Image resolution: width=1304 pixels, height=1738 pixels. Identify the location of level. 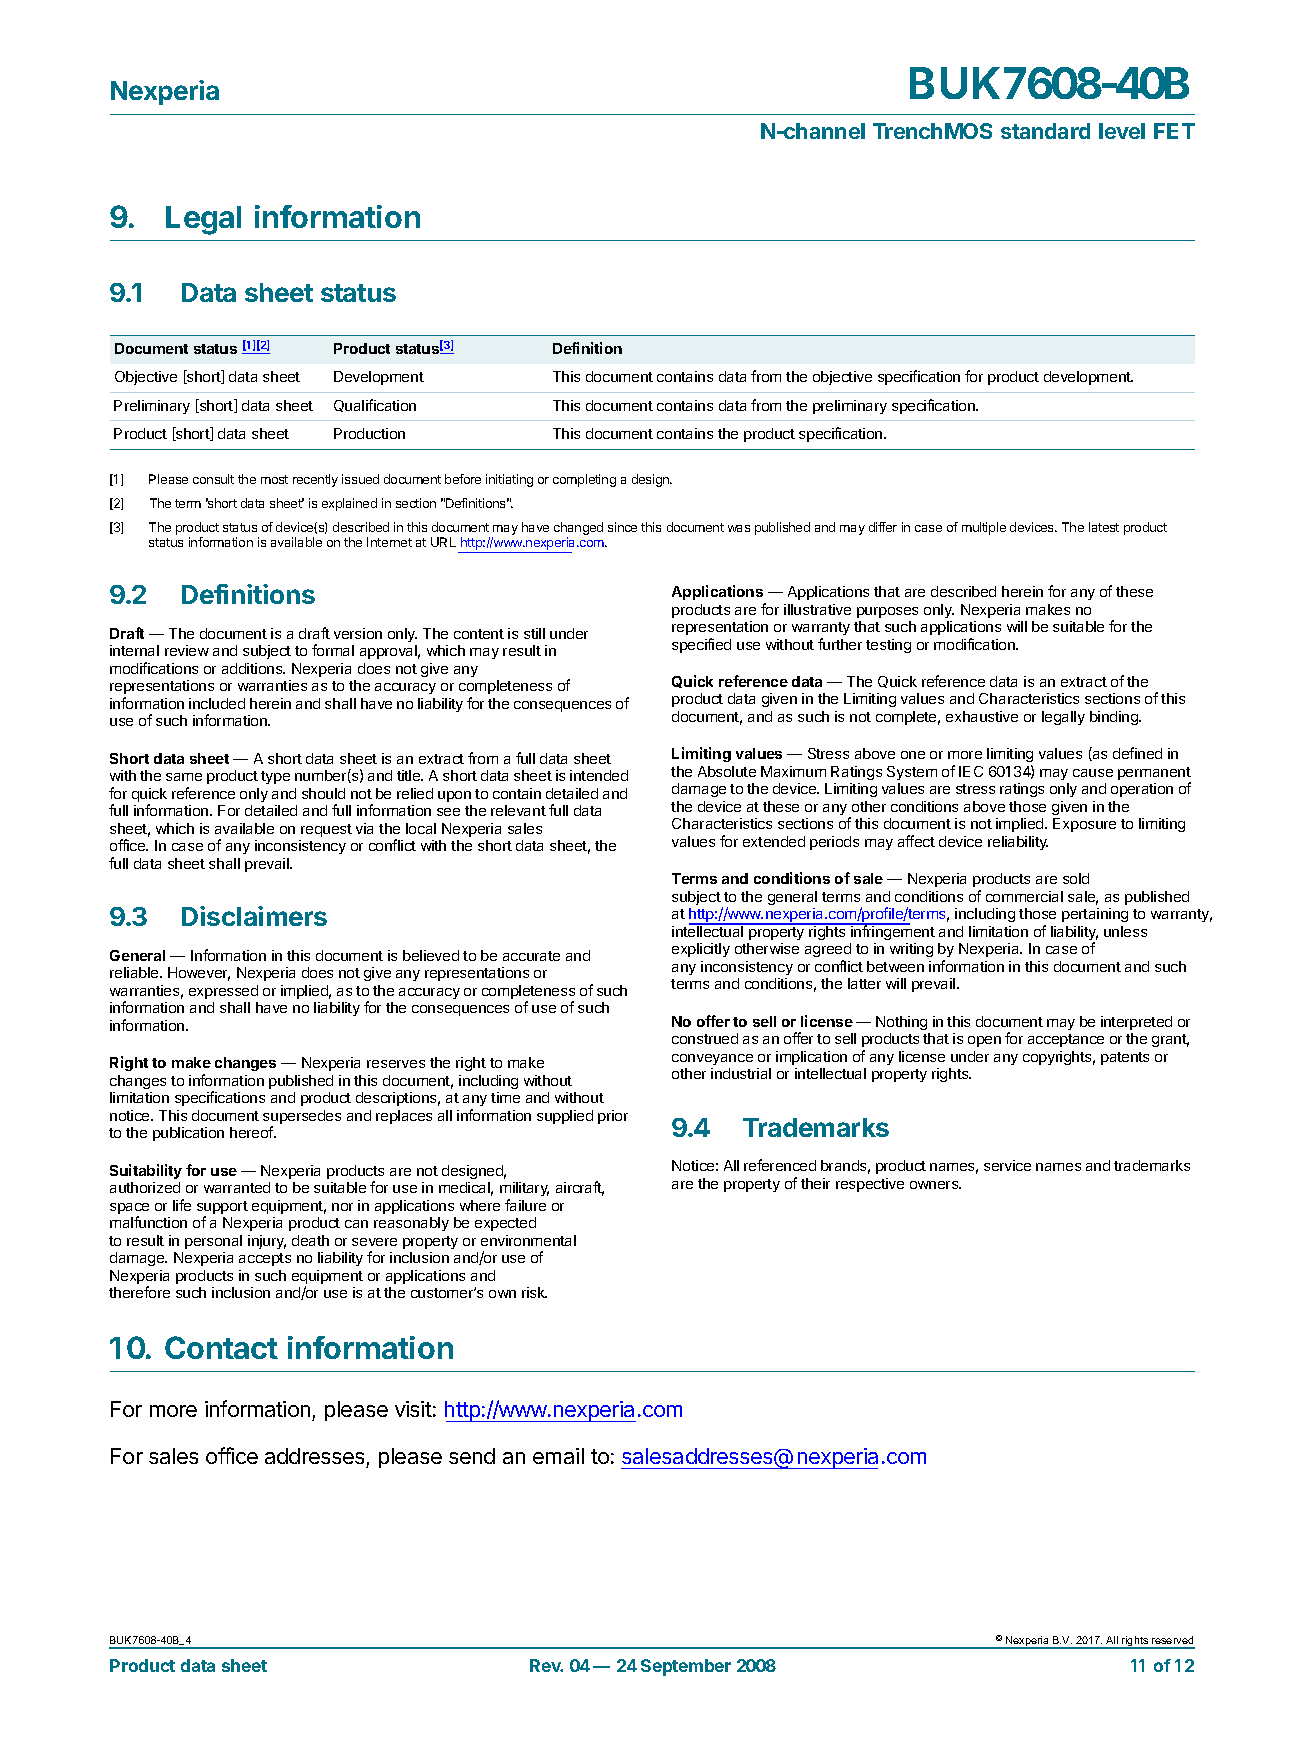
(1122, 131).
